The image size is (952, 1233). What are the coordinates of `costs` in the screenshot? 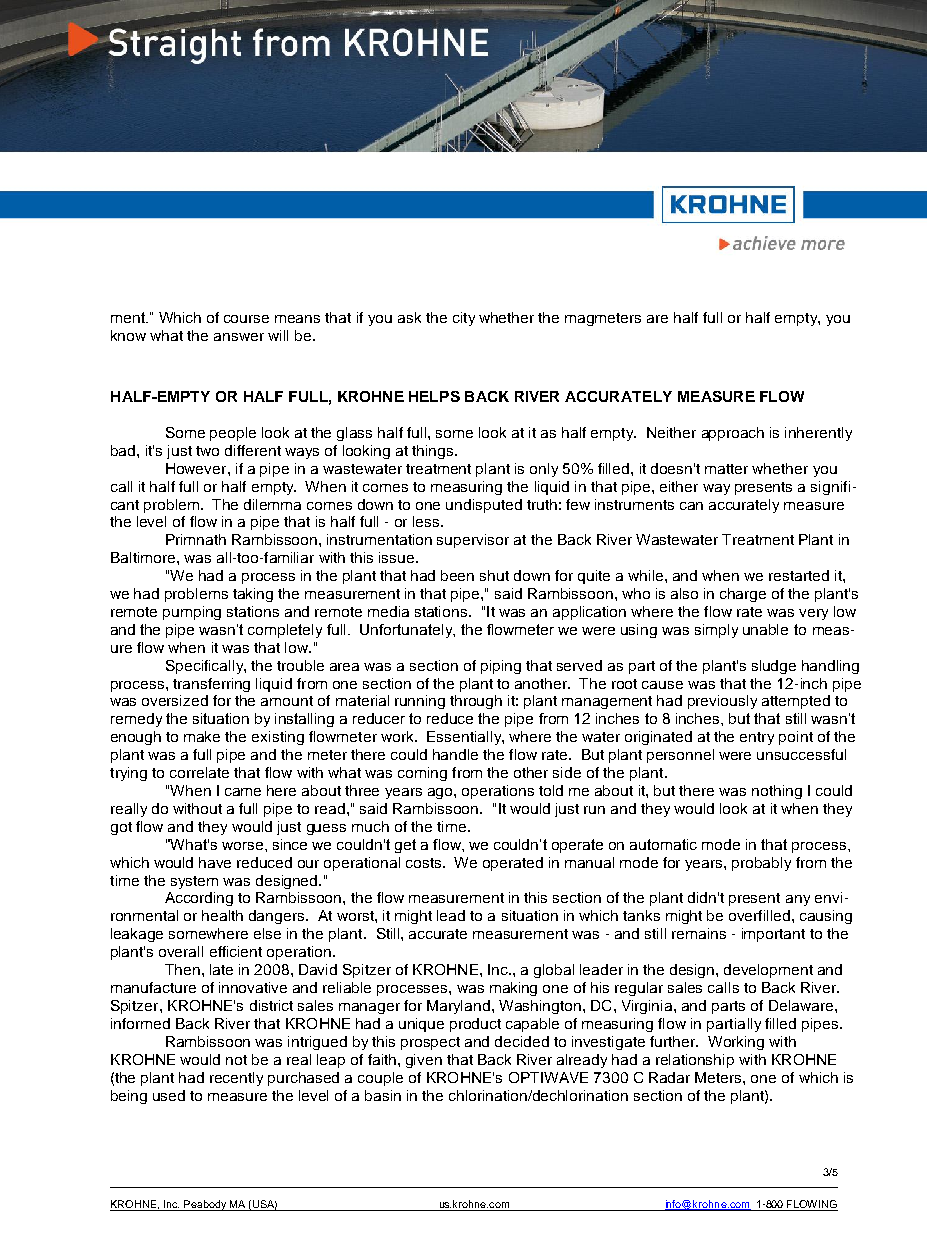 It's located at (425, 863).
